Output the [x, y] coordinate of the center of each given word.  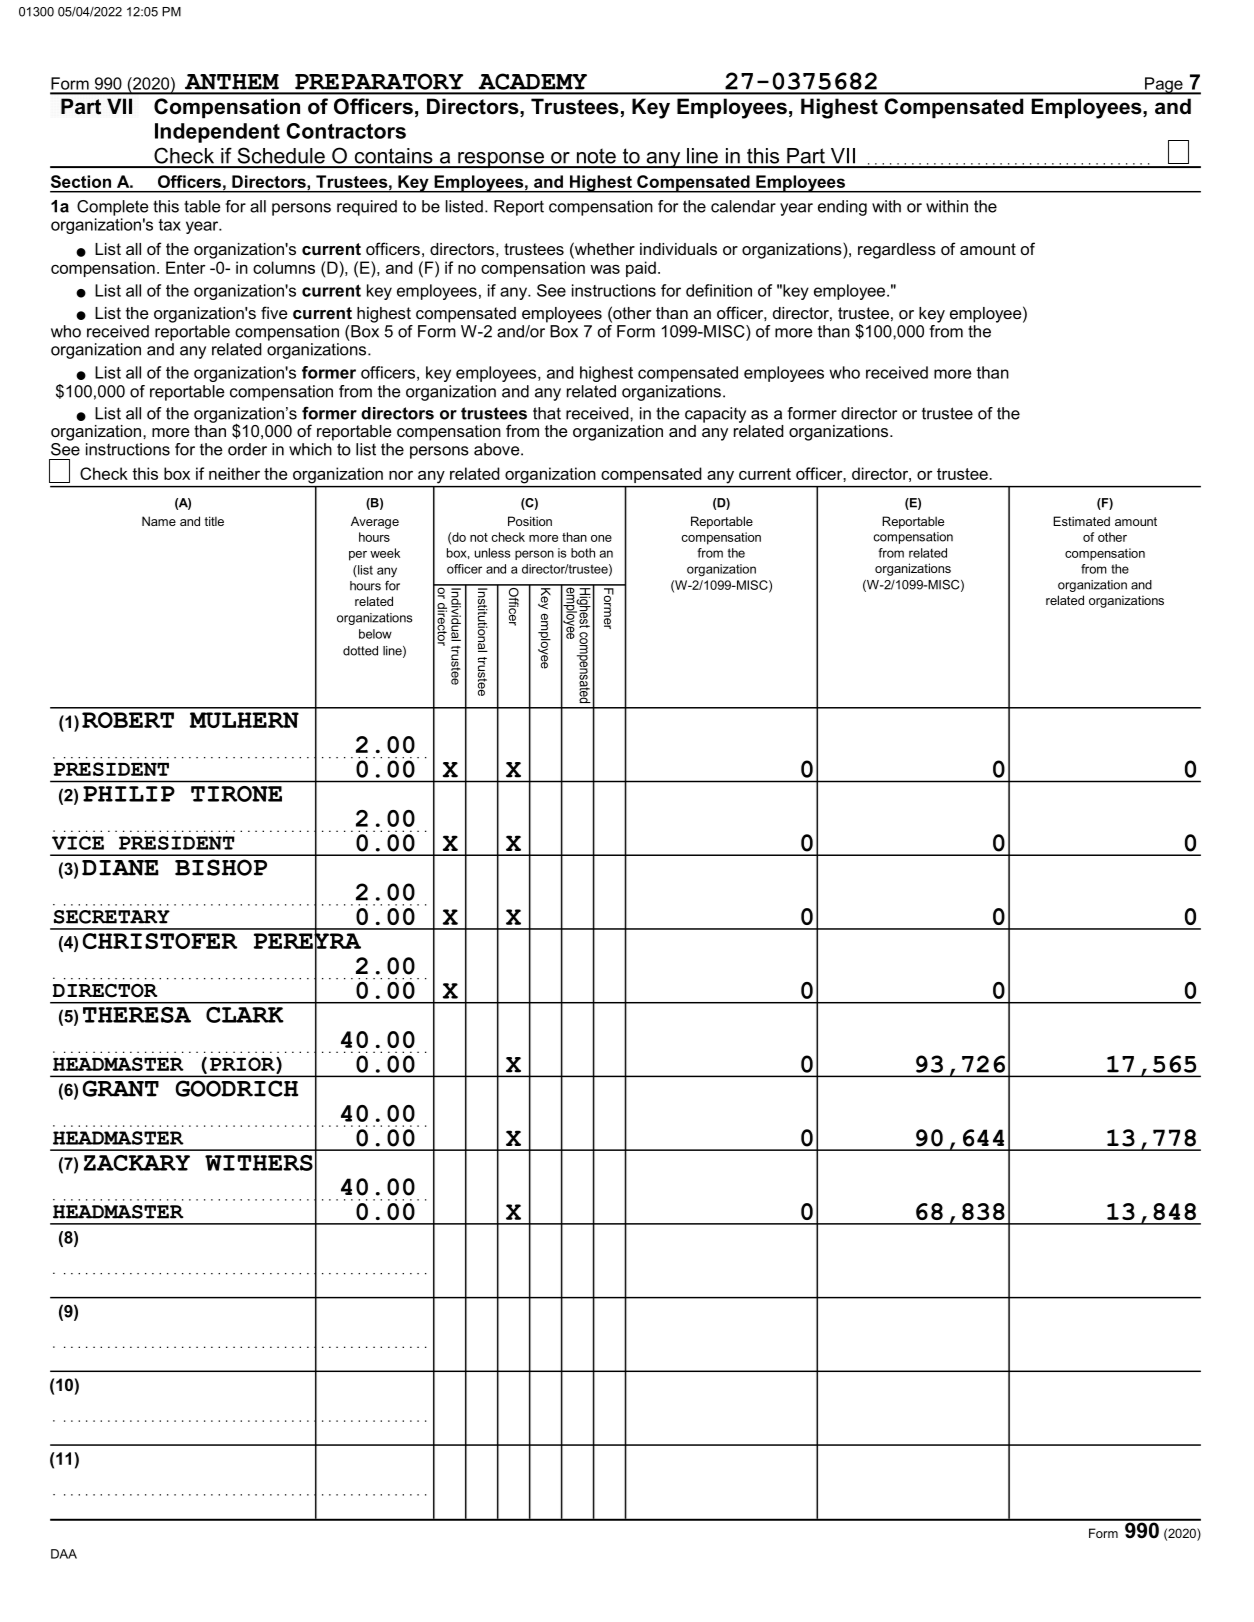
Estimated [1081, 521]
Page [1164, 86]
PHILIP [129, 794]
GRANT [121, 1088]
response [501, 160]
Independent [217, 133]
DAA [64, 1554]
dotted [360, 651]
